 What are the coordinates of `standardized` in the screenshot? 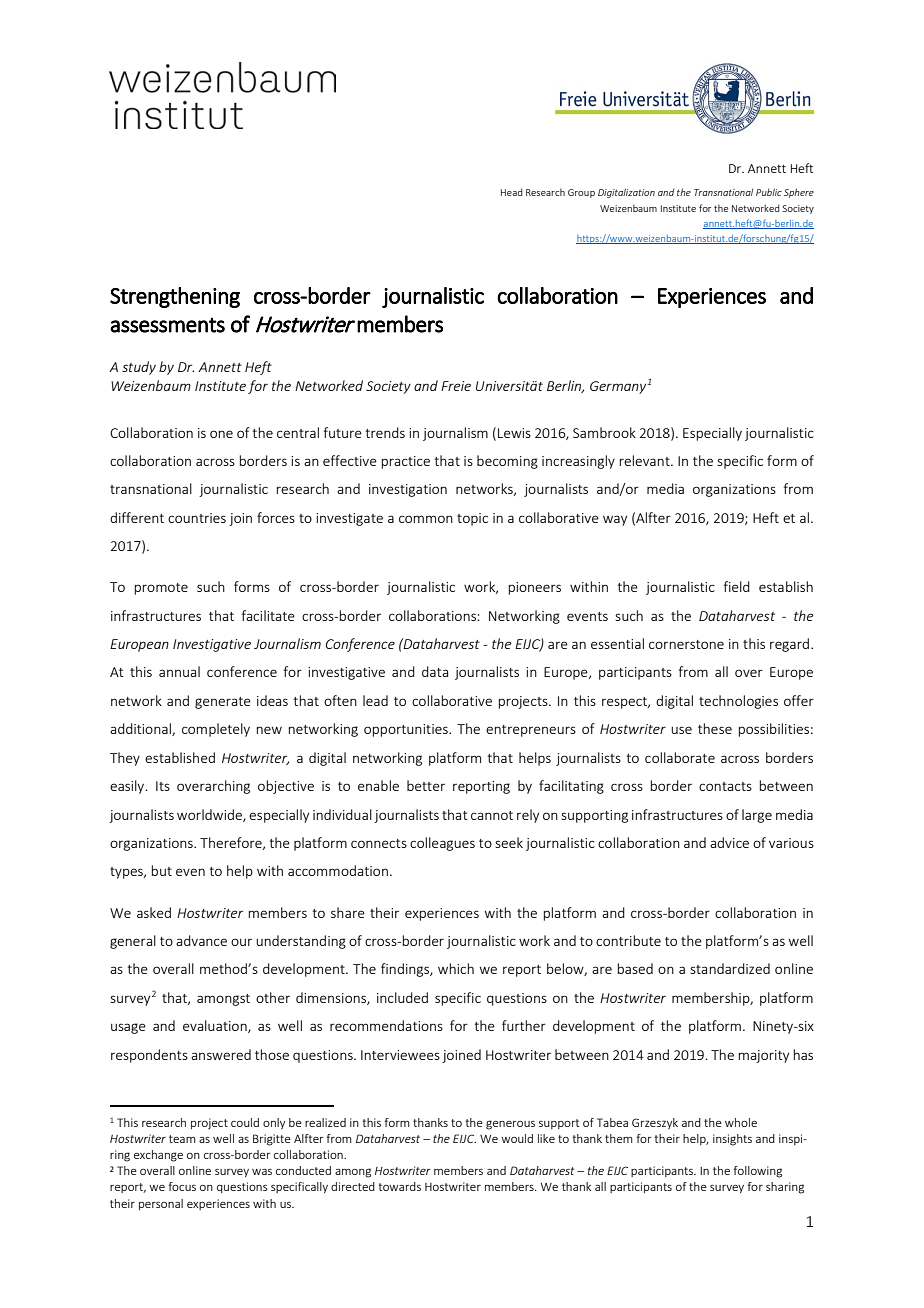 It's located at (730, 968).
